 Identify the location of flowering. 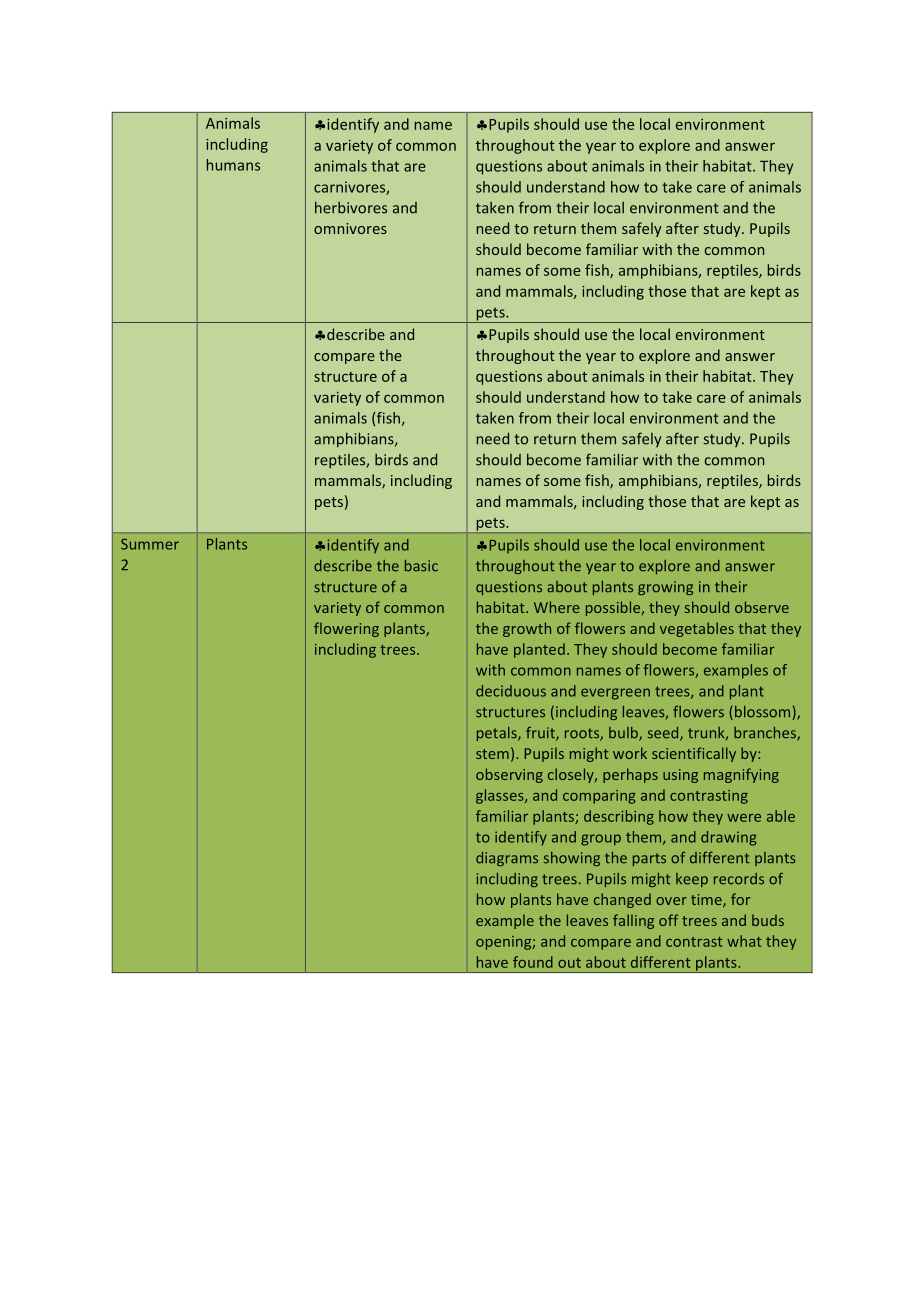
(346, 629).
